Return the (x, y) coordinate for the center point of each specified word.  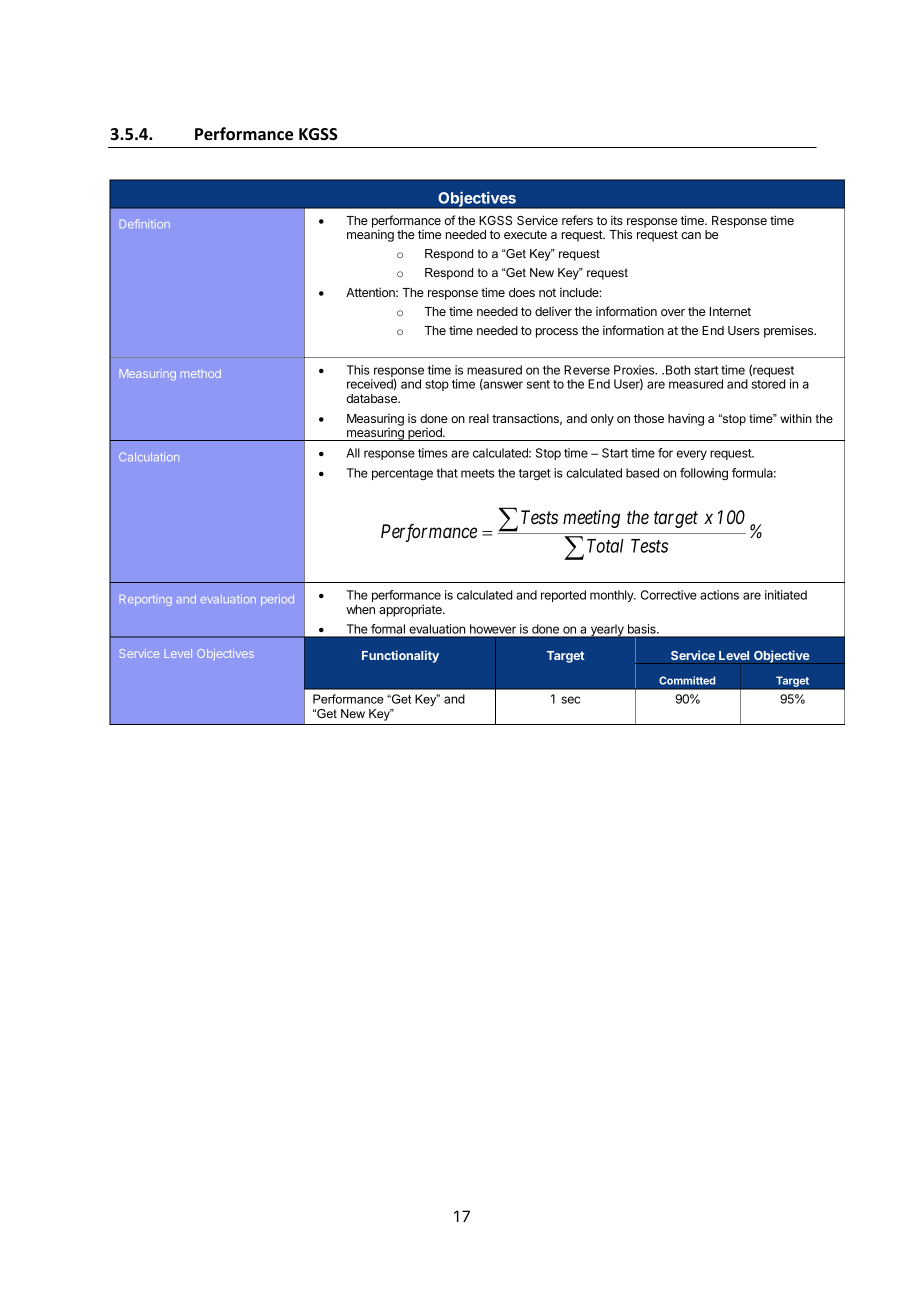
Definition (145, 223)
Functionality (400, 656)
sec (570, 700)
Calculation (149, 456)
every (692, 455)
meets (477, 473)
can (691, 235)
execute (525, 234)
